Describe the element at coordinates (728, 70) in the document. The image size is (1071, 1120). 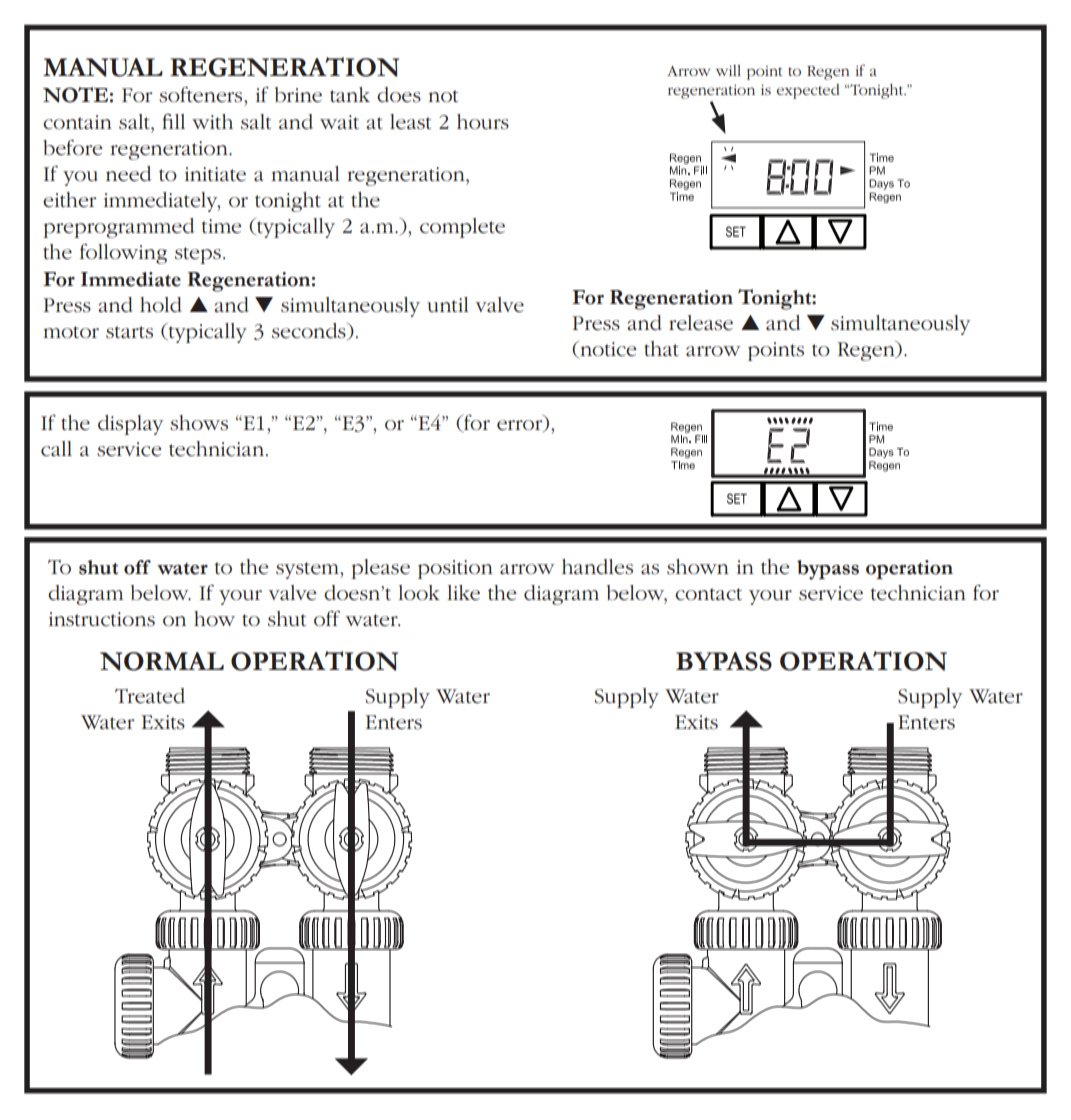
I see `will` at that location.
